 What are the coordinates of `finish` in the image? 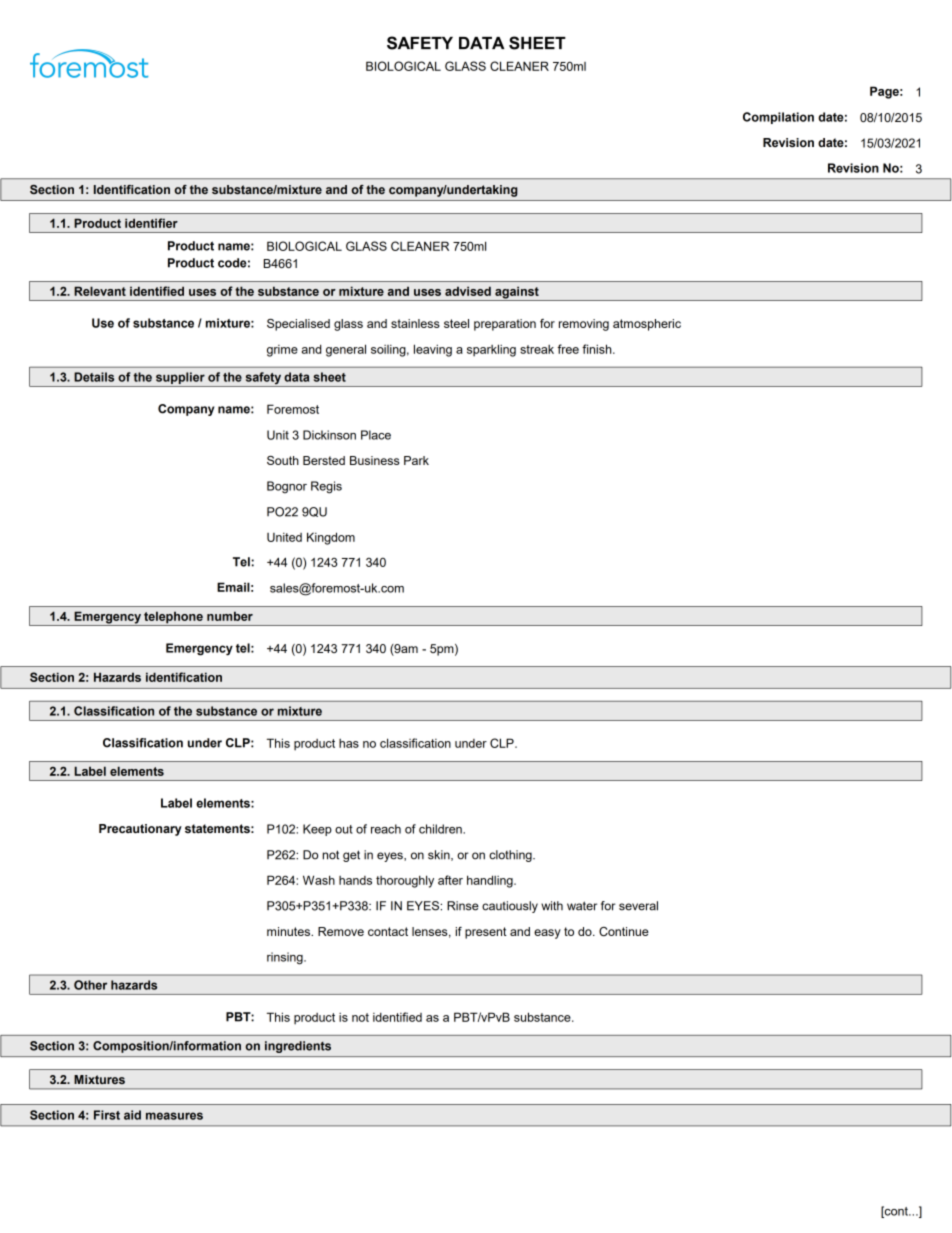 It's located at (598, 349).
